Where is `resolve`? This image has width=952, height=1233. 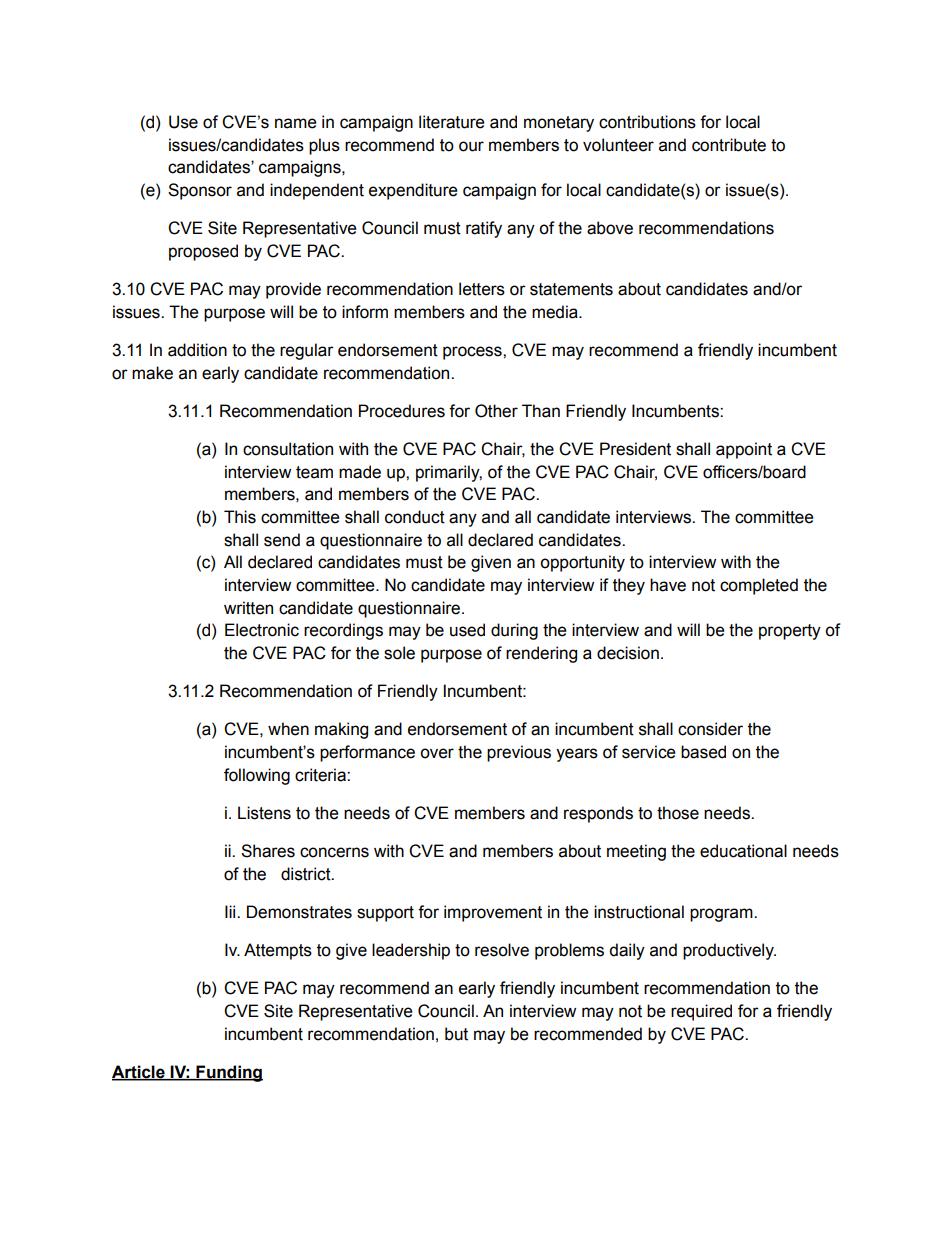
resolve is located at coordinates (502, 950).
